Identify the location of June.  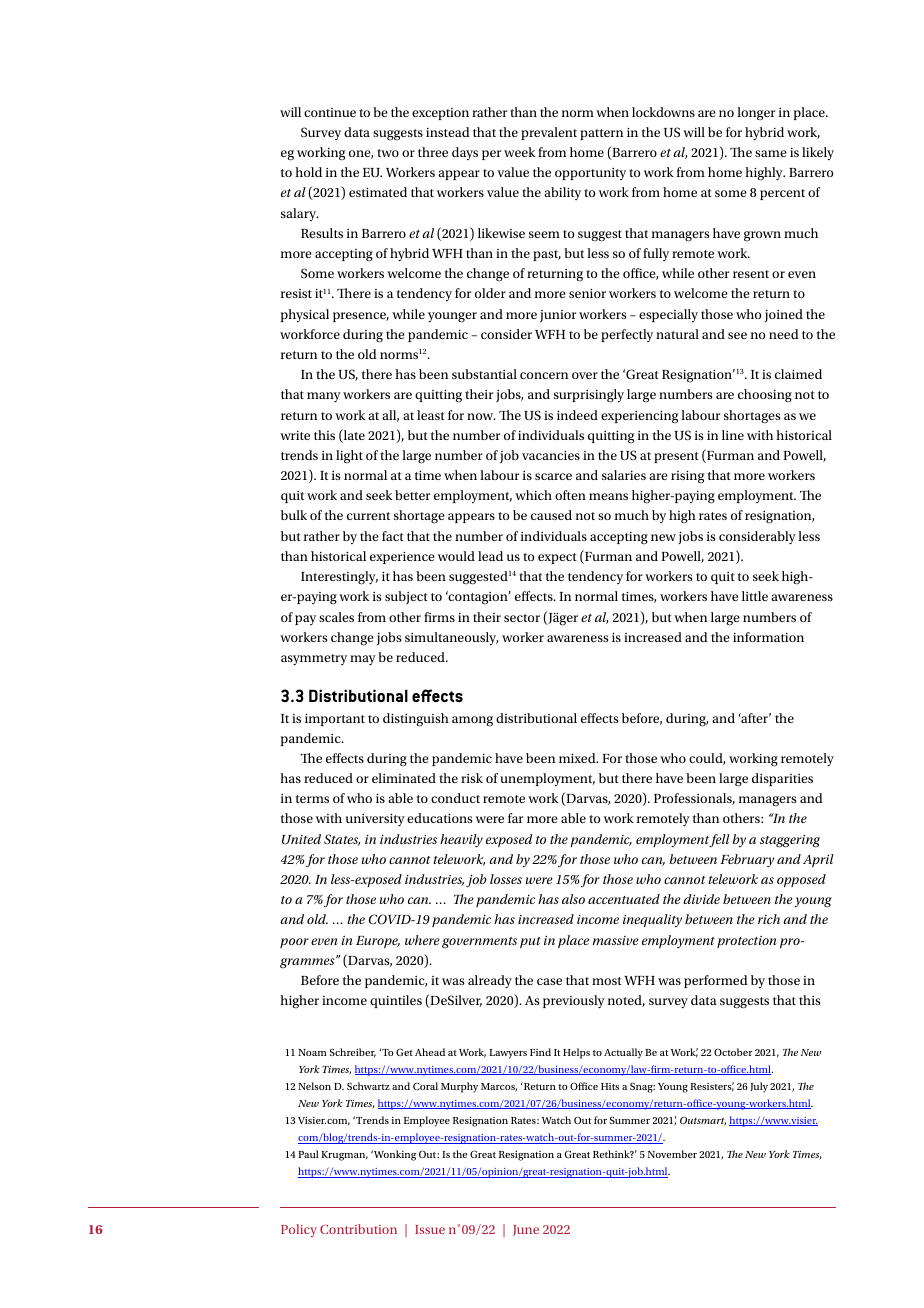
(526, 1230).
